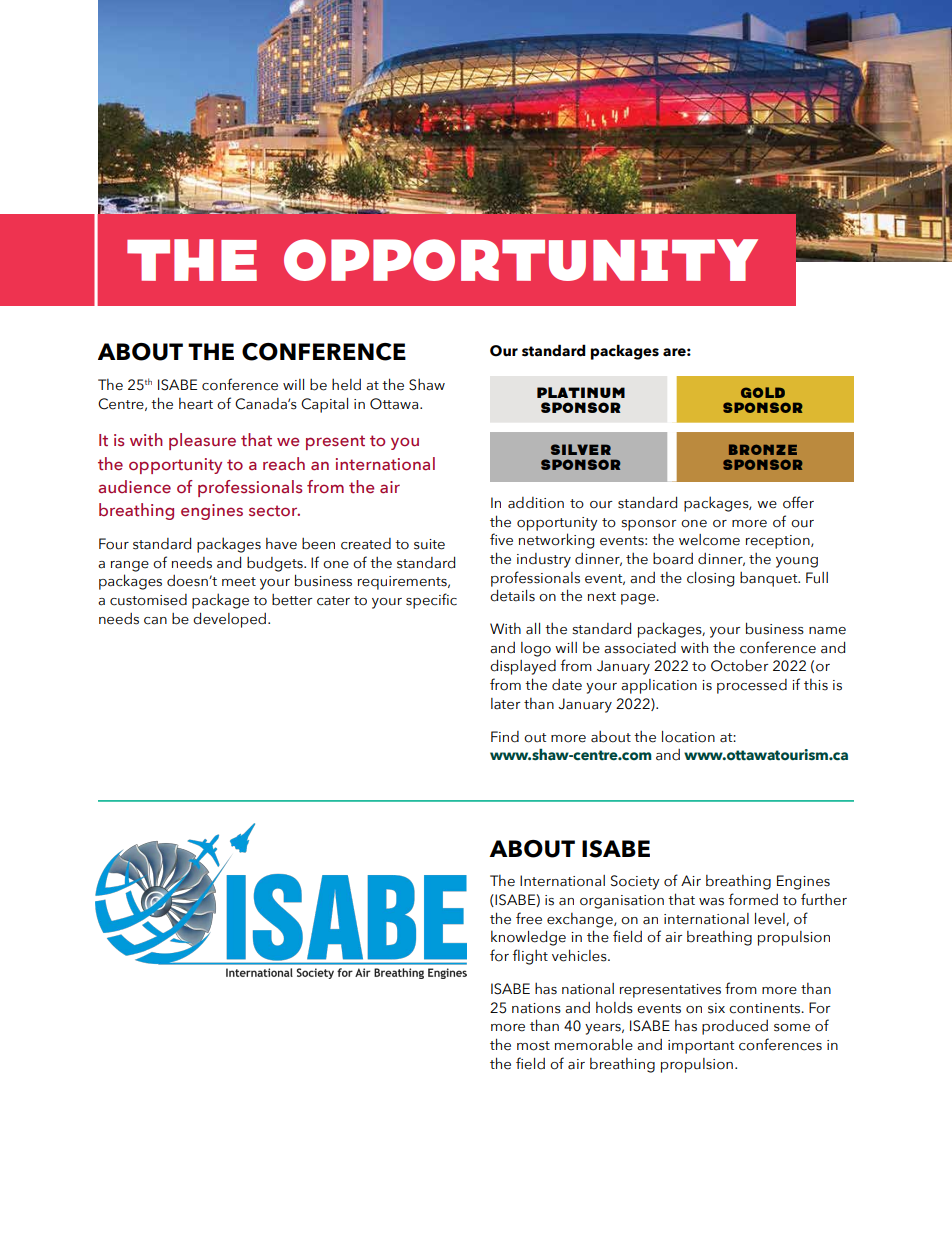 The width and height of the screenshot is (952, 1233). I want to click on developed, so click(229, 620).
